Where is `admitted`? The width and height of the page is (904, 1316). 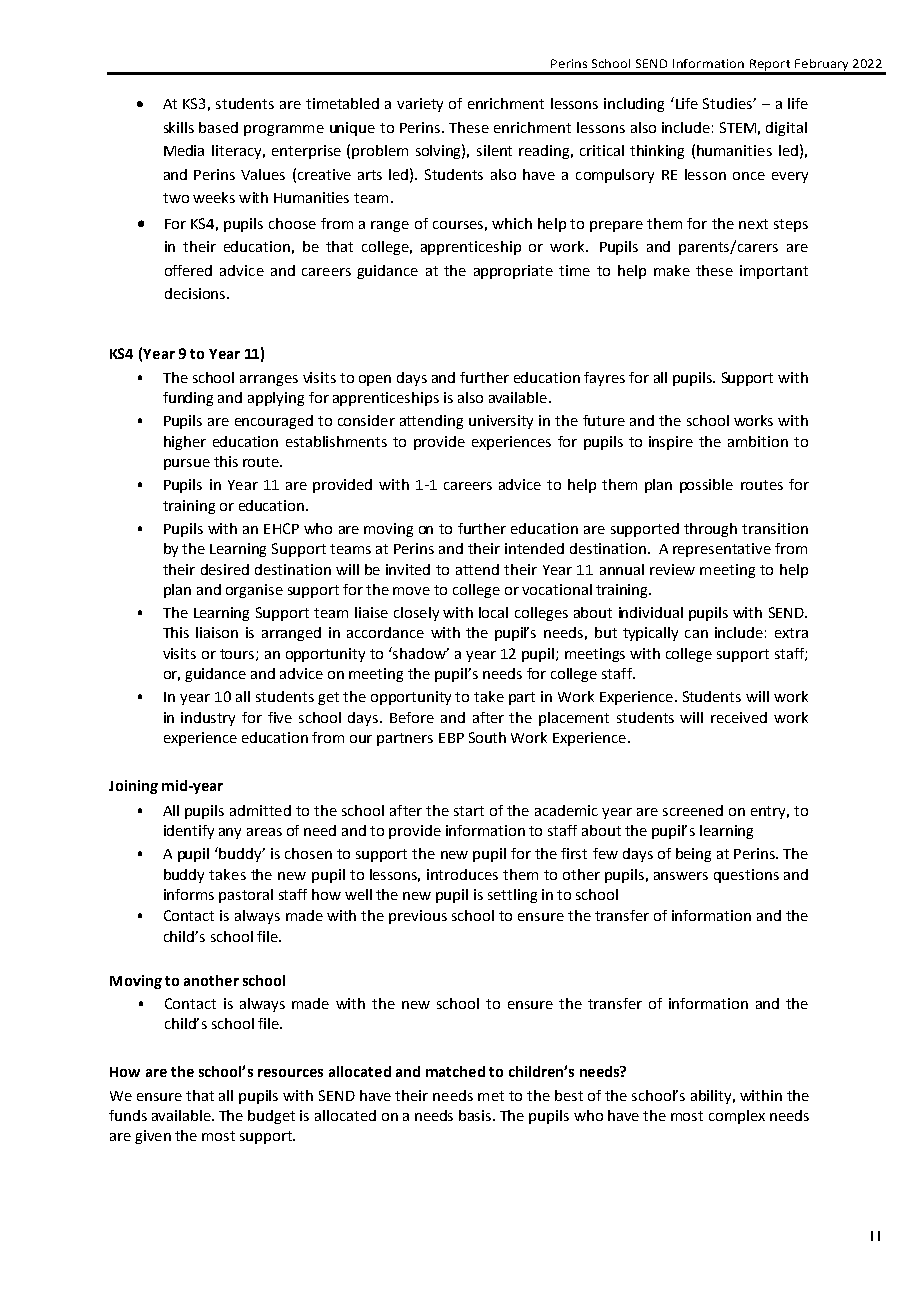 admitted is located at coordinates (260, 810).
